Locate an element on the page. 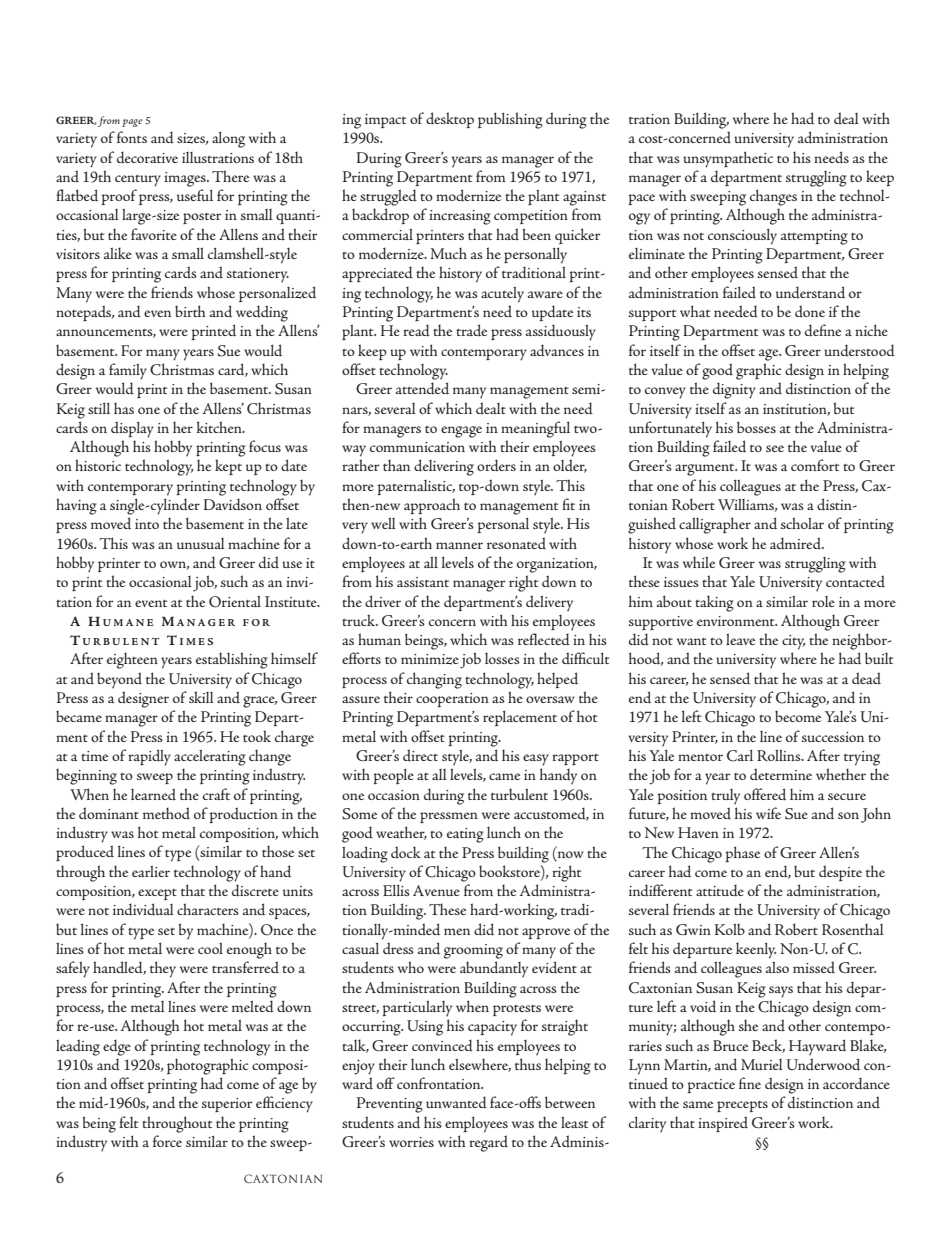  offered is located at coordinates (765, 794).
